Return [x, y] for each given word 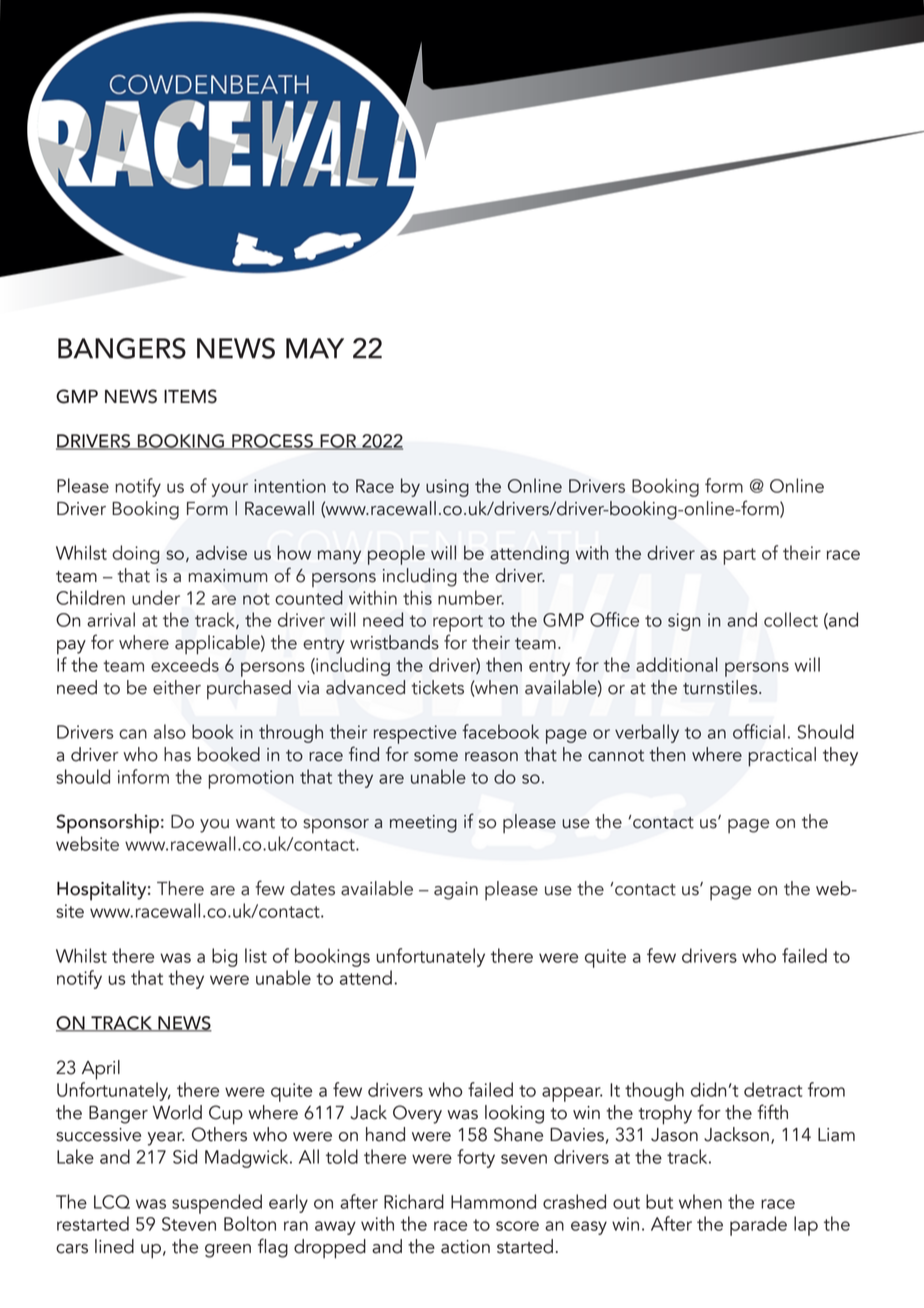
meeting [423, 824]
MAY [315, 348]
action [465, 1247]
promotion [251, 779]
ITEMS [190, 396]
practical [782, 757]
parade [758, 1226]
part [739, 556]
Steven [189, 1224]
